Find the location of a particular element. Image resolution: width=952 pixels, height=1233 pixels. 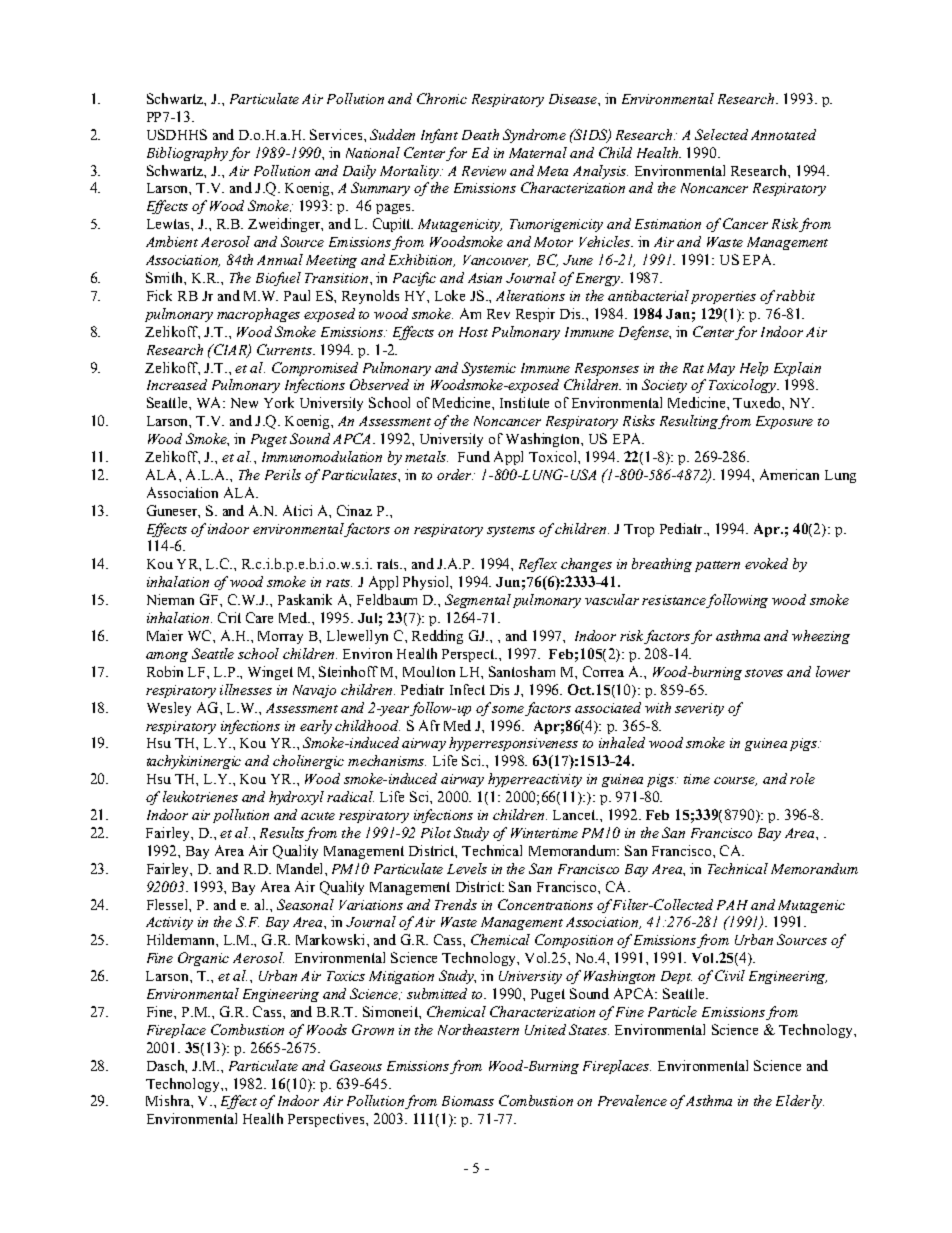

Bibliography is located at coordinates (187, 154).
